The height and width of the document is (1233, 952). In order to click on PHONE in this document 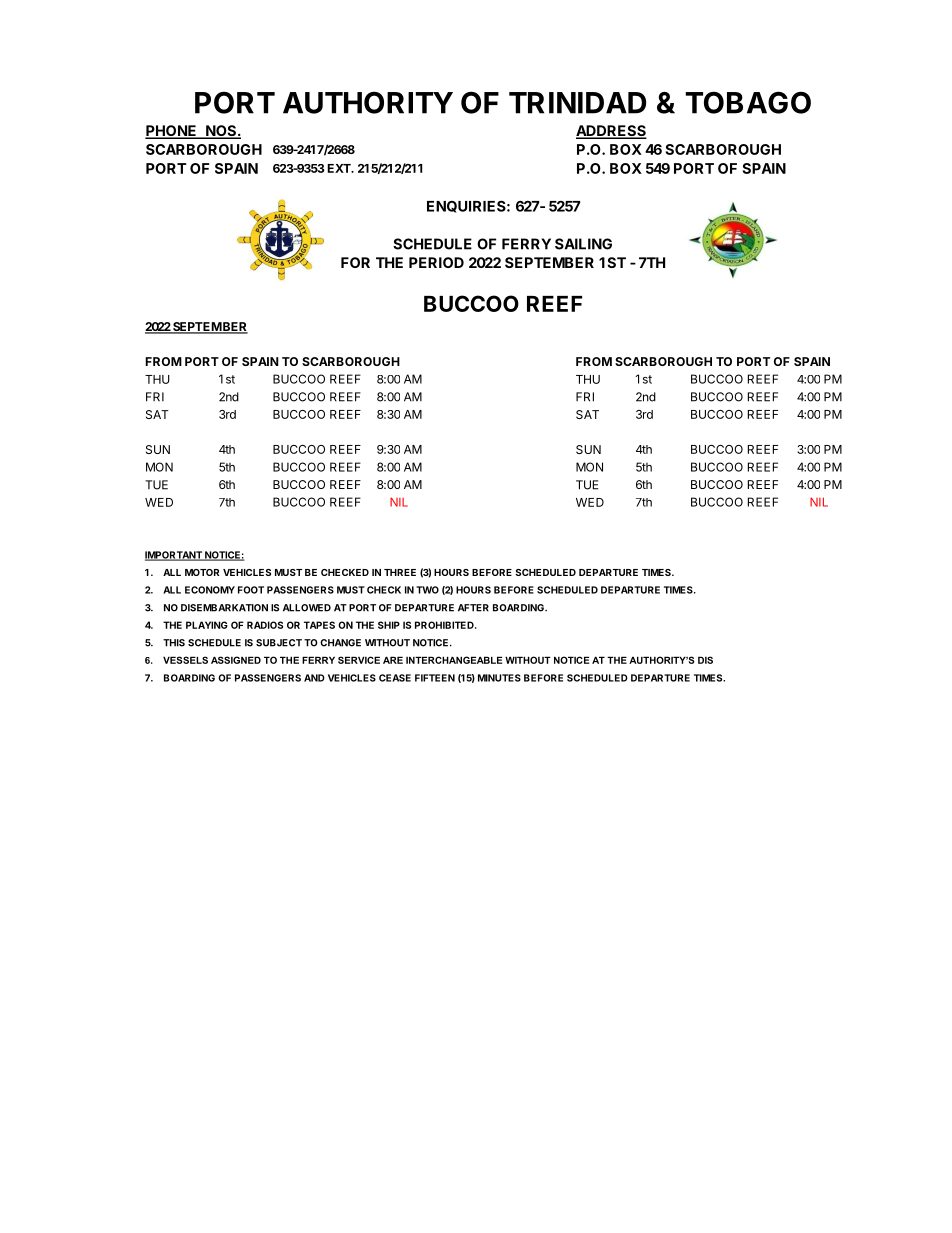, I will do `click(172, 132)`.
